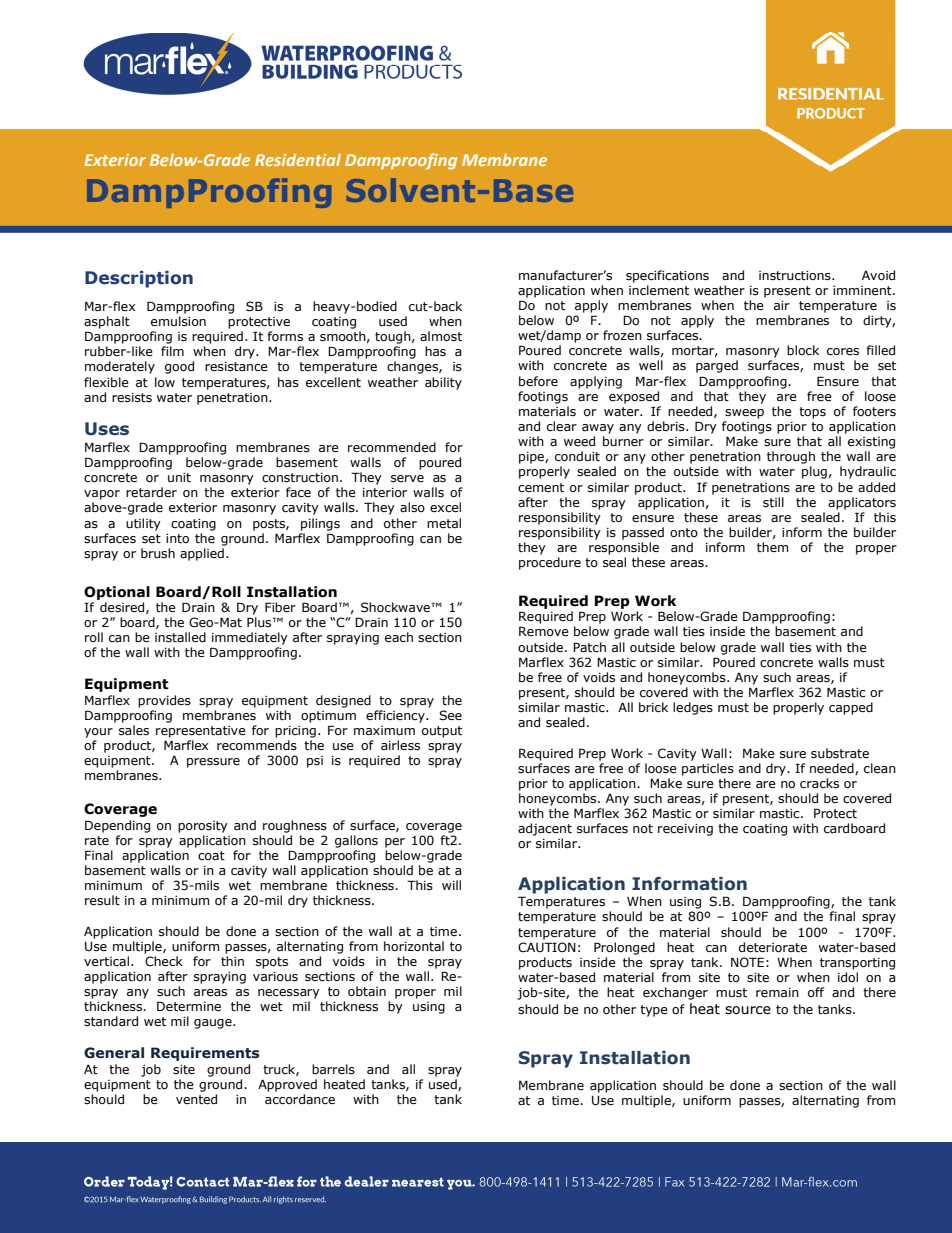 The width and height of the document is (952, 1233). I want to click on them, so click(772, 547).
